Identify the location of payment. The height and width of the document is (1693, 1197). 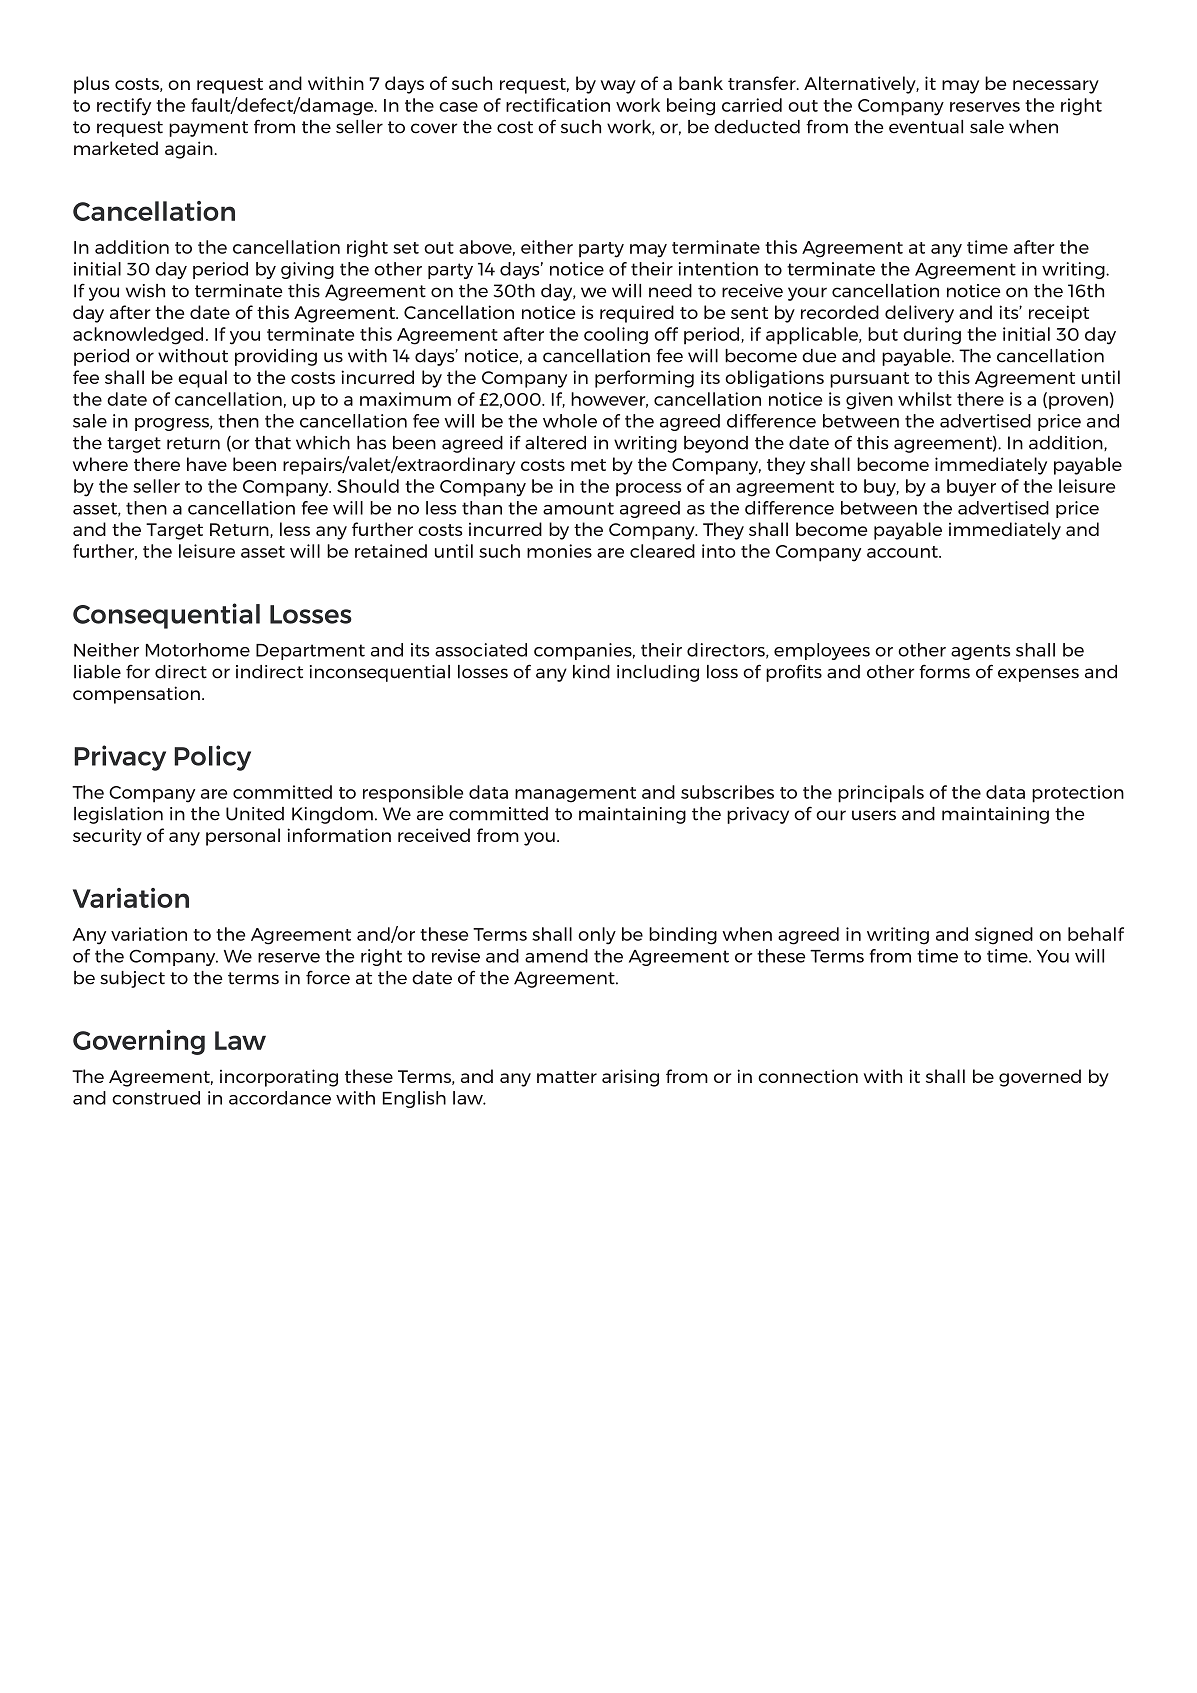
(208, 129).
